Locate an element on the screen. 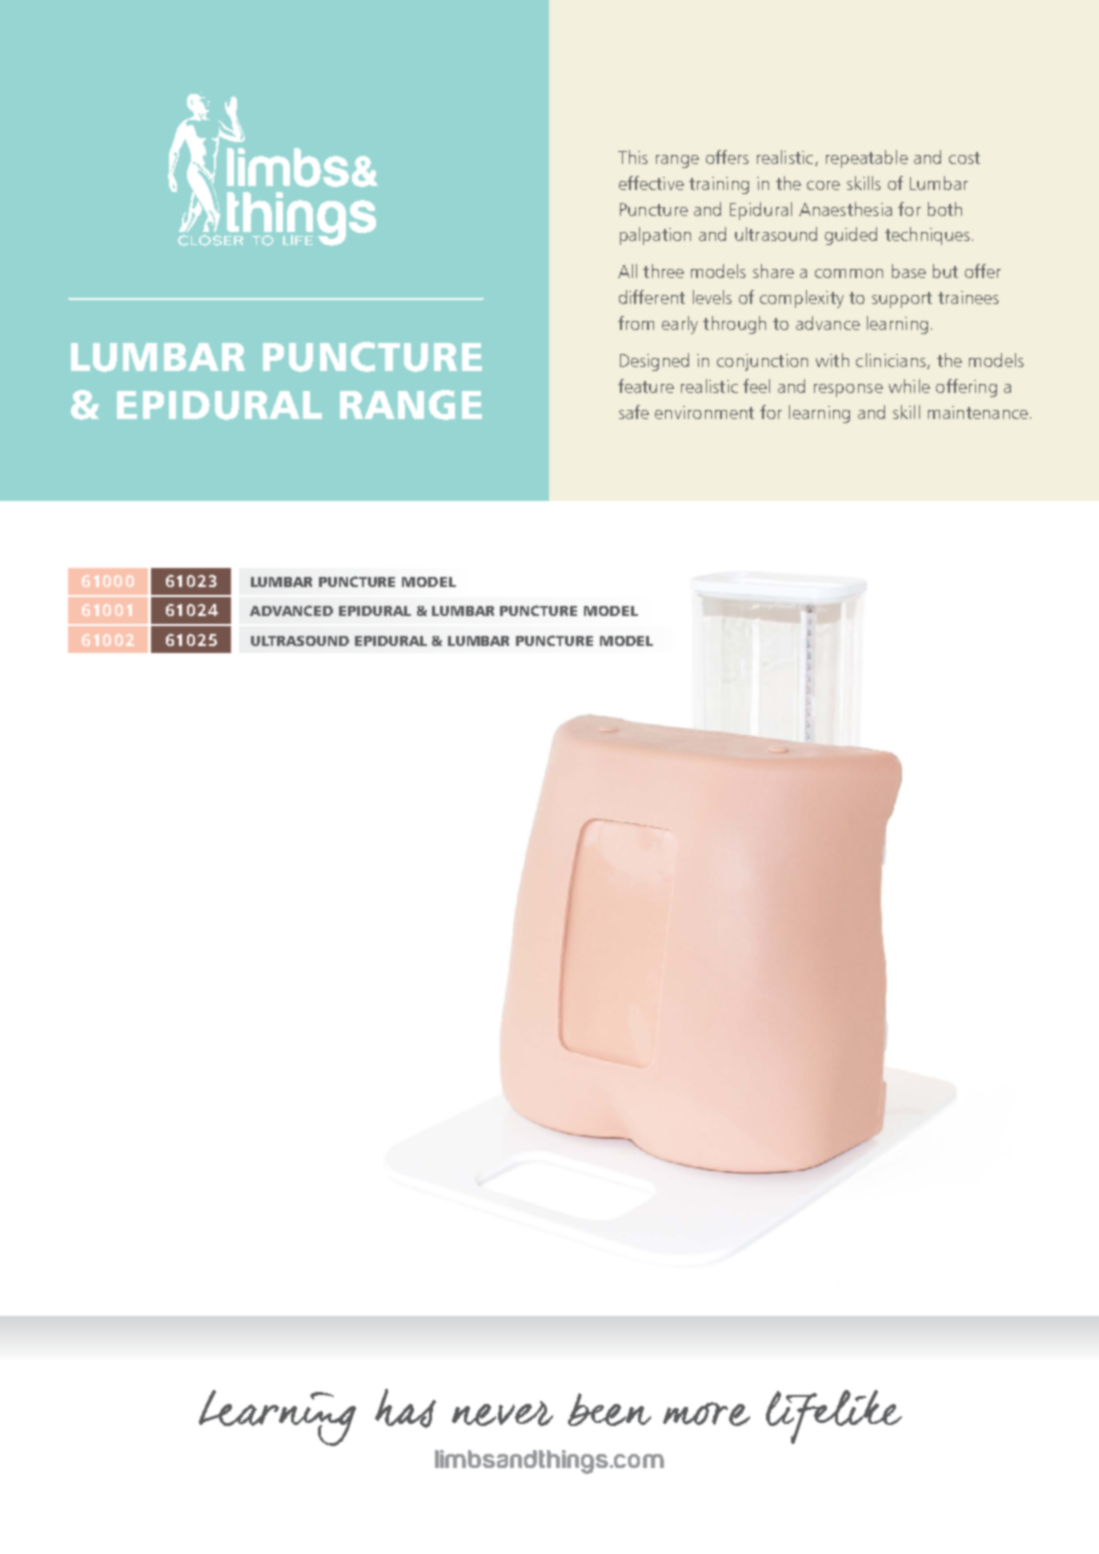  been is located at coordinates (609, 1409).
